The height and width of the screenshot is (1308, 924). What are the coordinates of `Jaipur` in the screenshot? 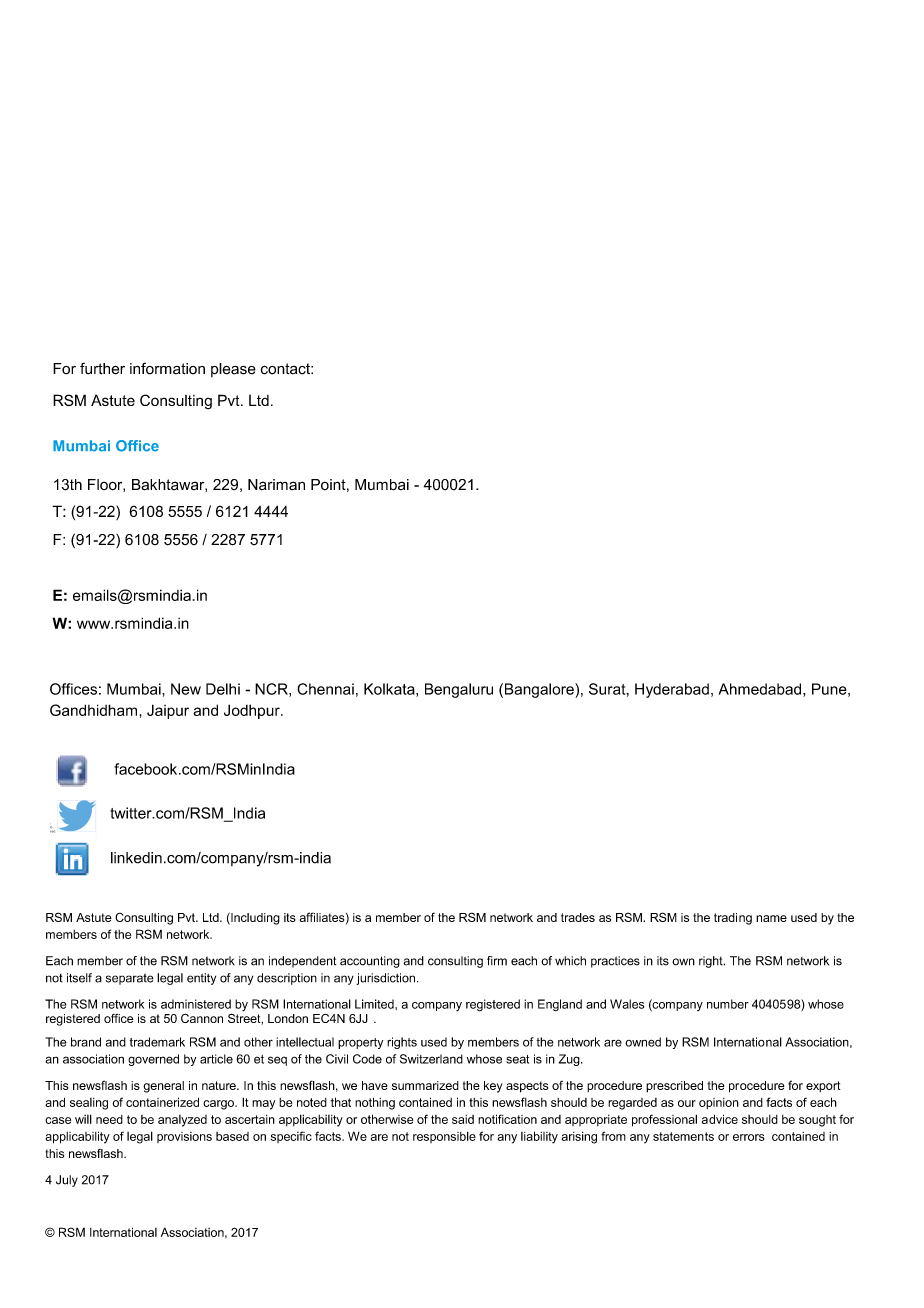 It's located at (168, 711).
